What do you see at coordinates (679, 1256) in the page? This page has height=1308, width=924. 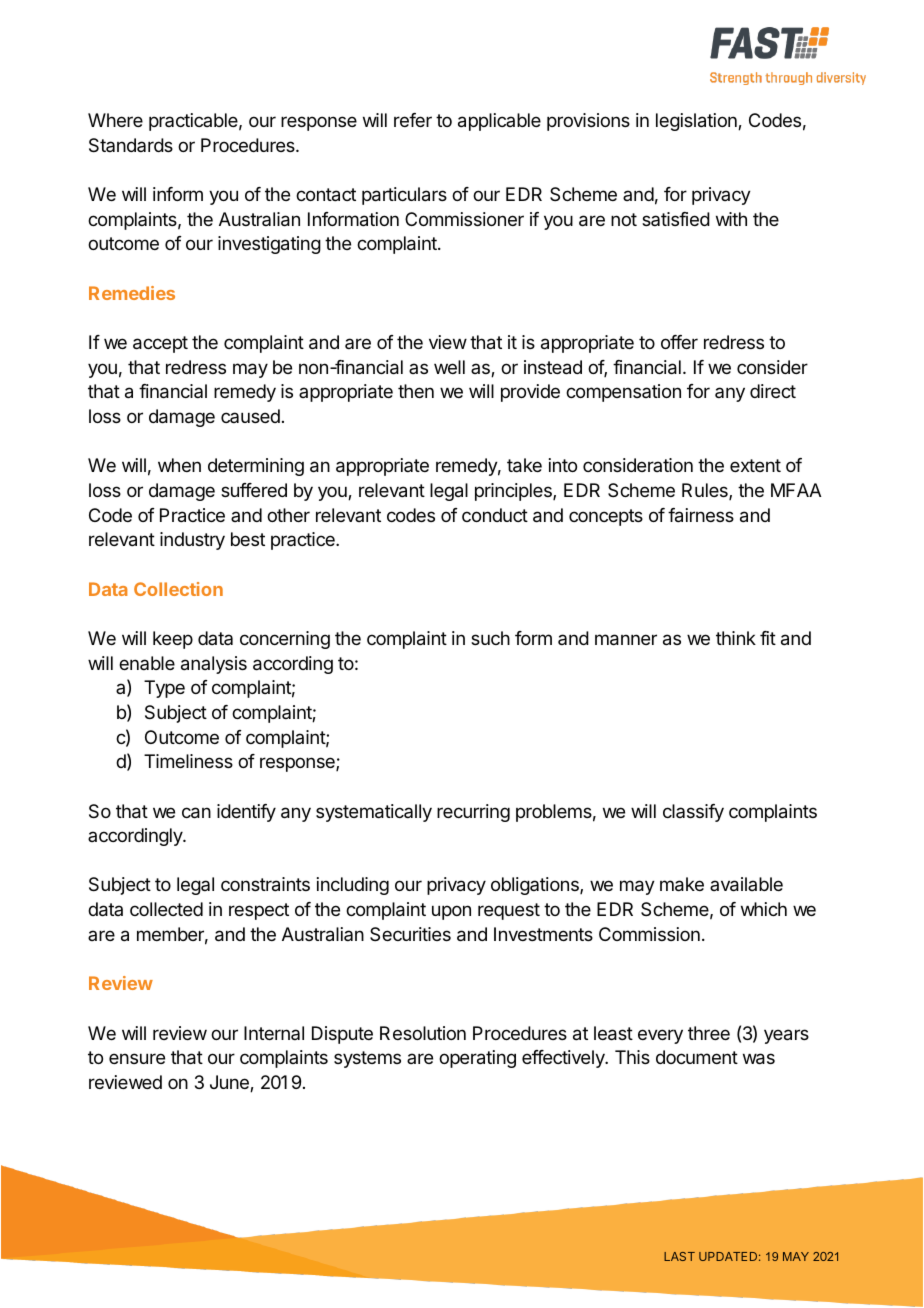 I see `LAST` at bounding box center [679, 1256].
